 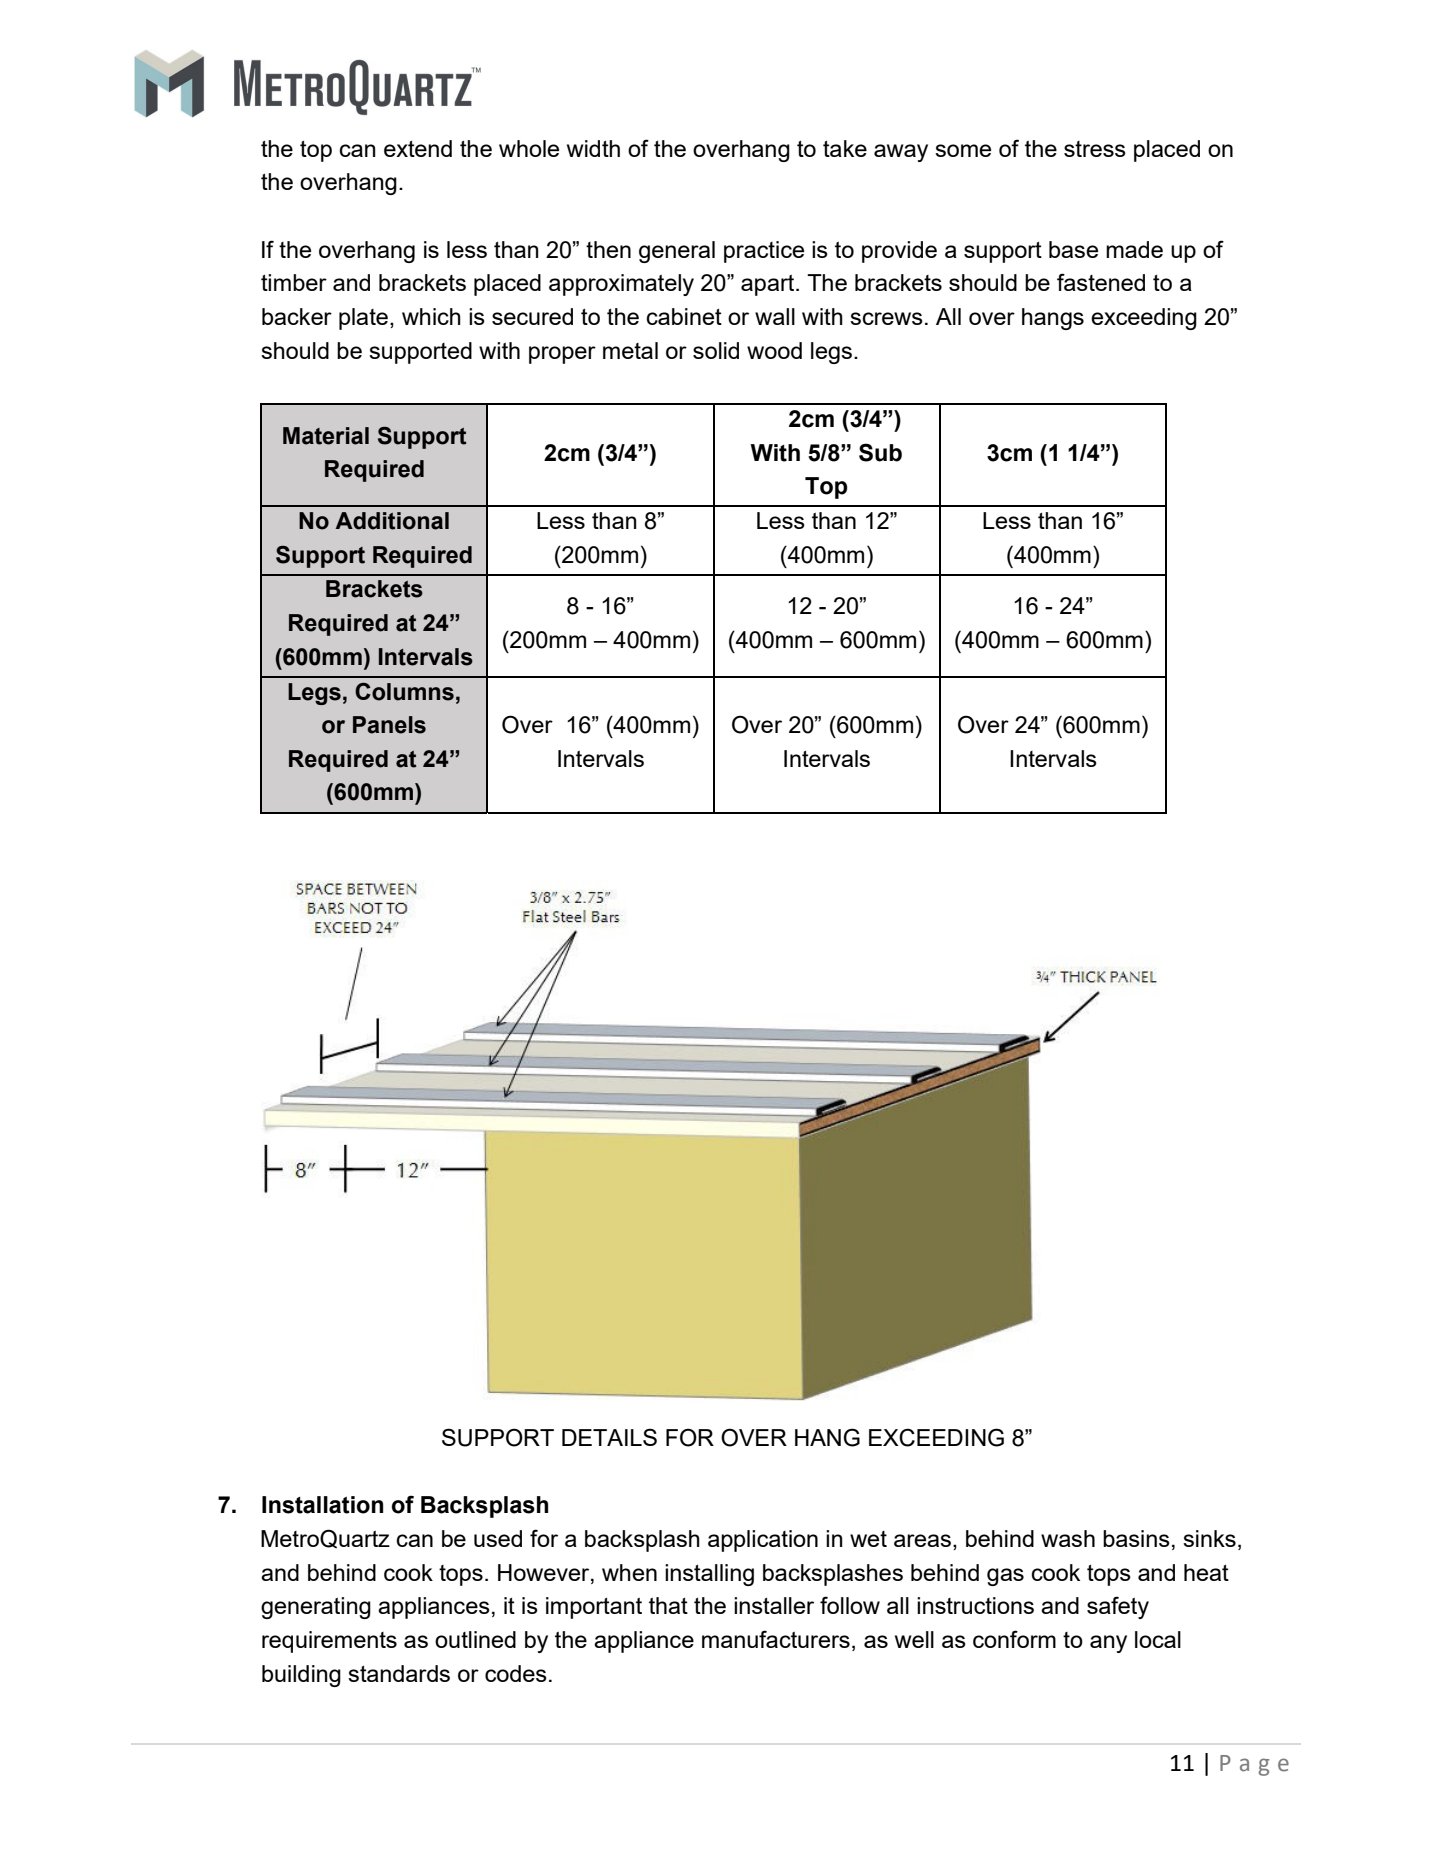 I want to click on application, so click(x=763, y=1541).
